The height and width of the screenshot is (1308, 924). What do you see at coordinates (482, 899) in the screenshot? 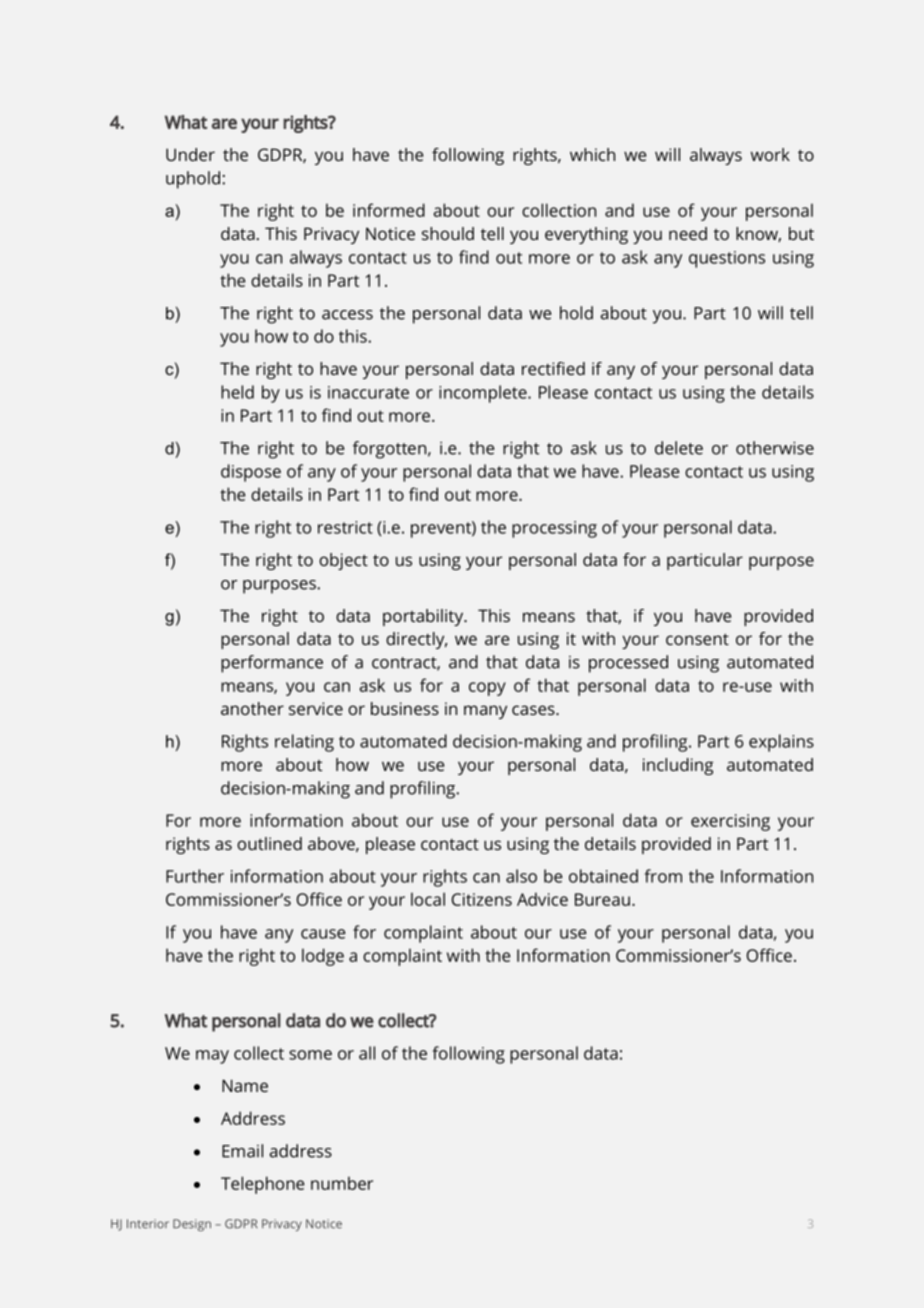
I see `Citizens` at bounding box center [482, 899].
